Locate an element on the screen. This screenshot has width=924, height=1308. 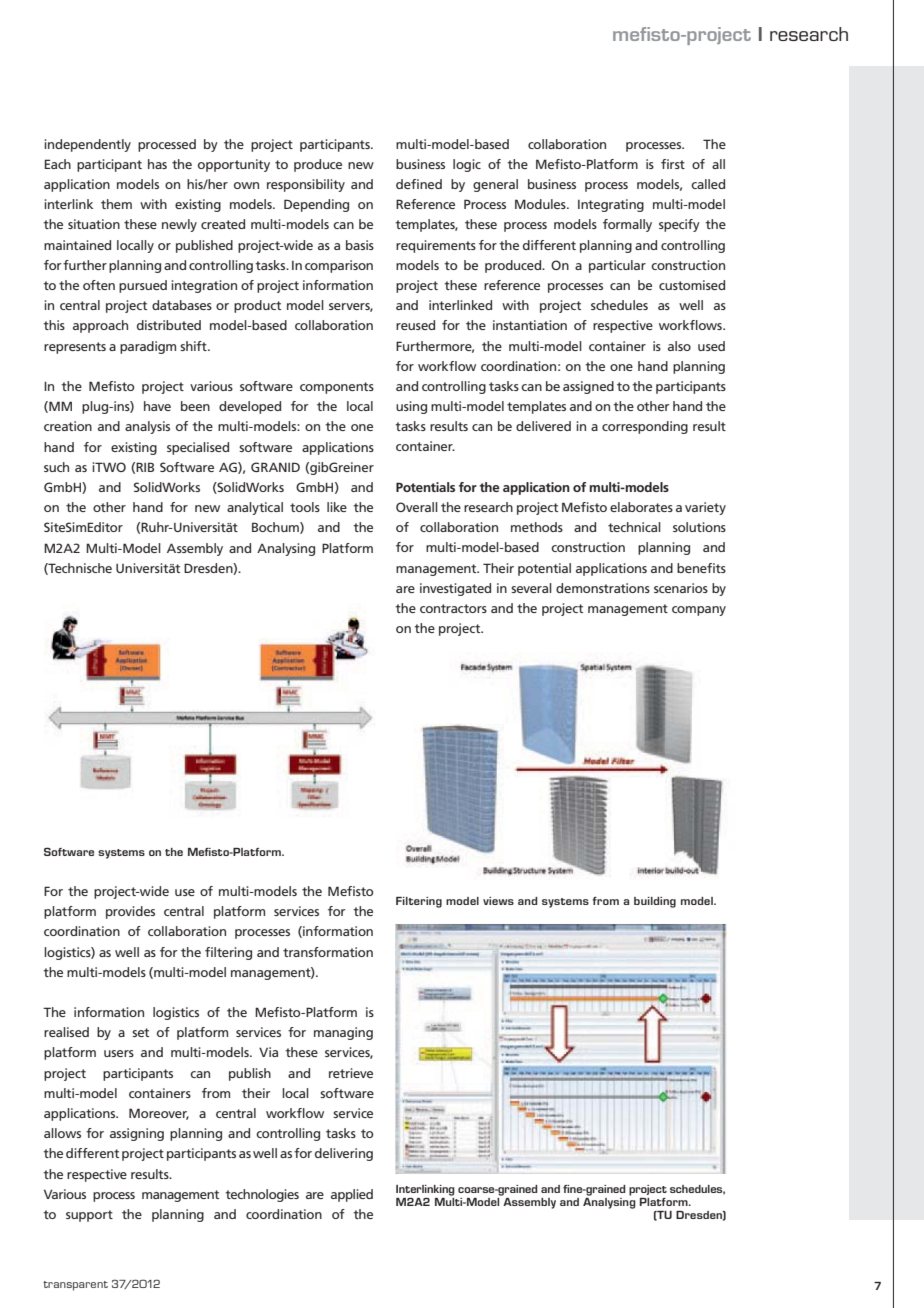
support is located at coordinates (89, 1216).
